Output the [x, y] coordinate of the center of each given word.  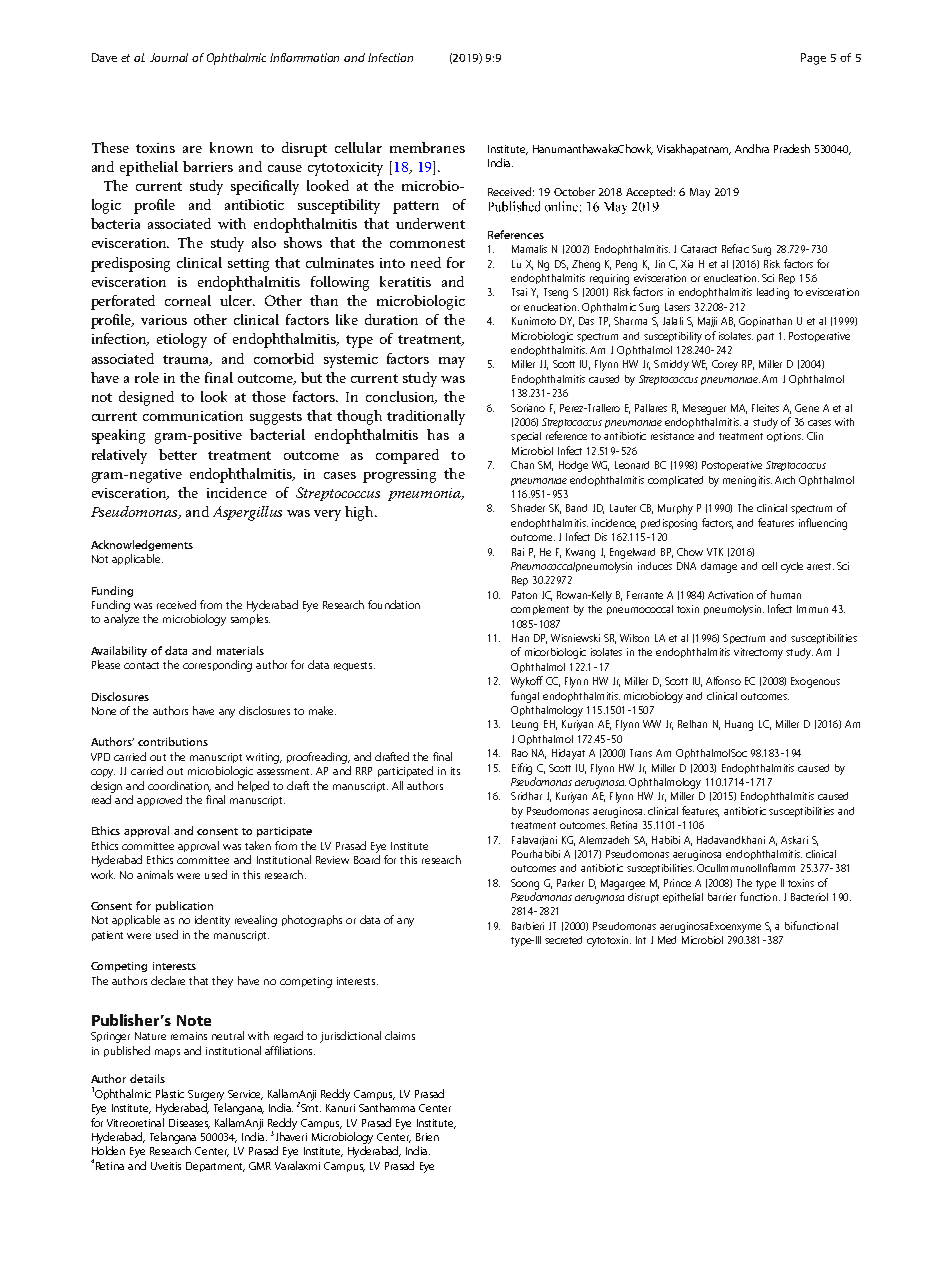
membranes [427, 147]
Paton [524, 595]
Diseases [189, 1124]
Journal [169, 57]
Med [667, 940]
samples [250, 619]
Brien [427, 1137]
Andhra [752, 148]
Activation [730, 595]
